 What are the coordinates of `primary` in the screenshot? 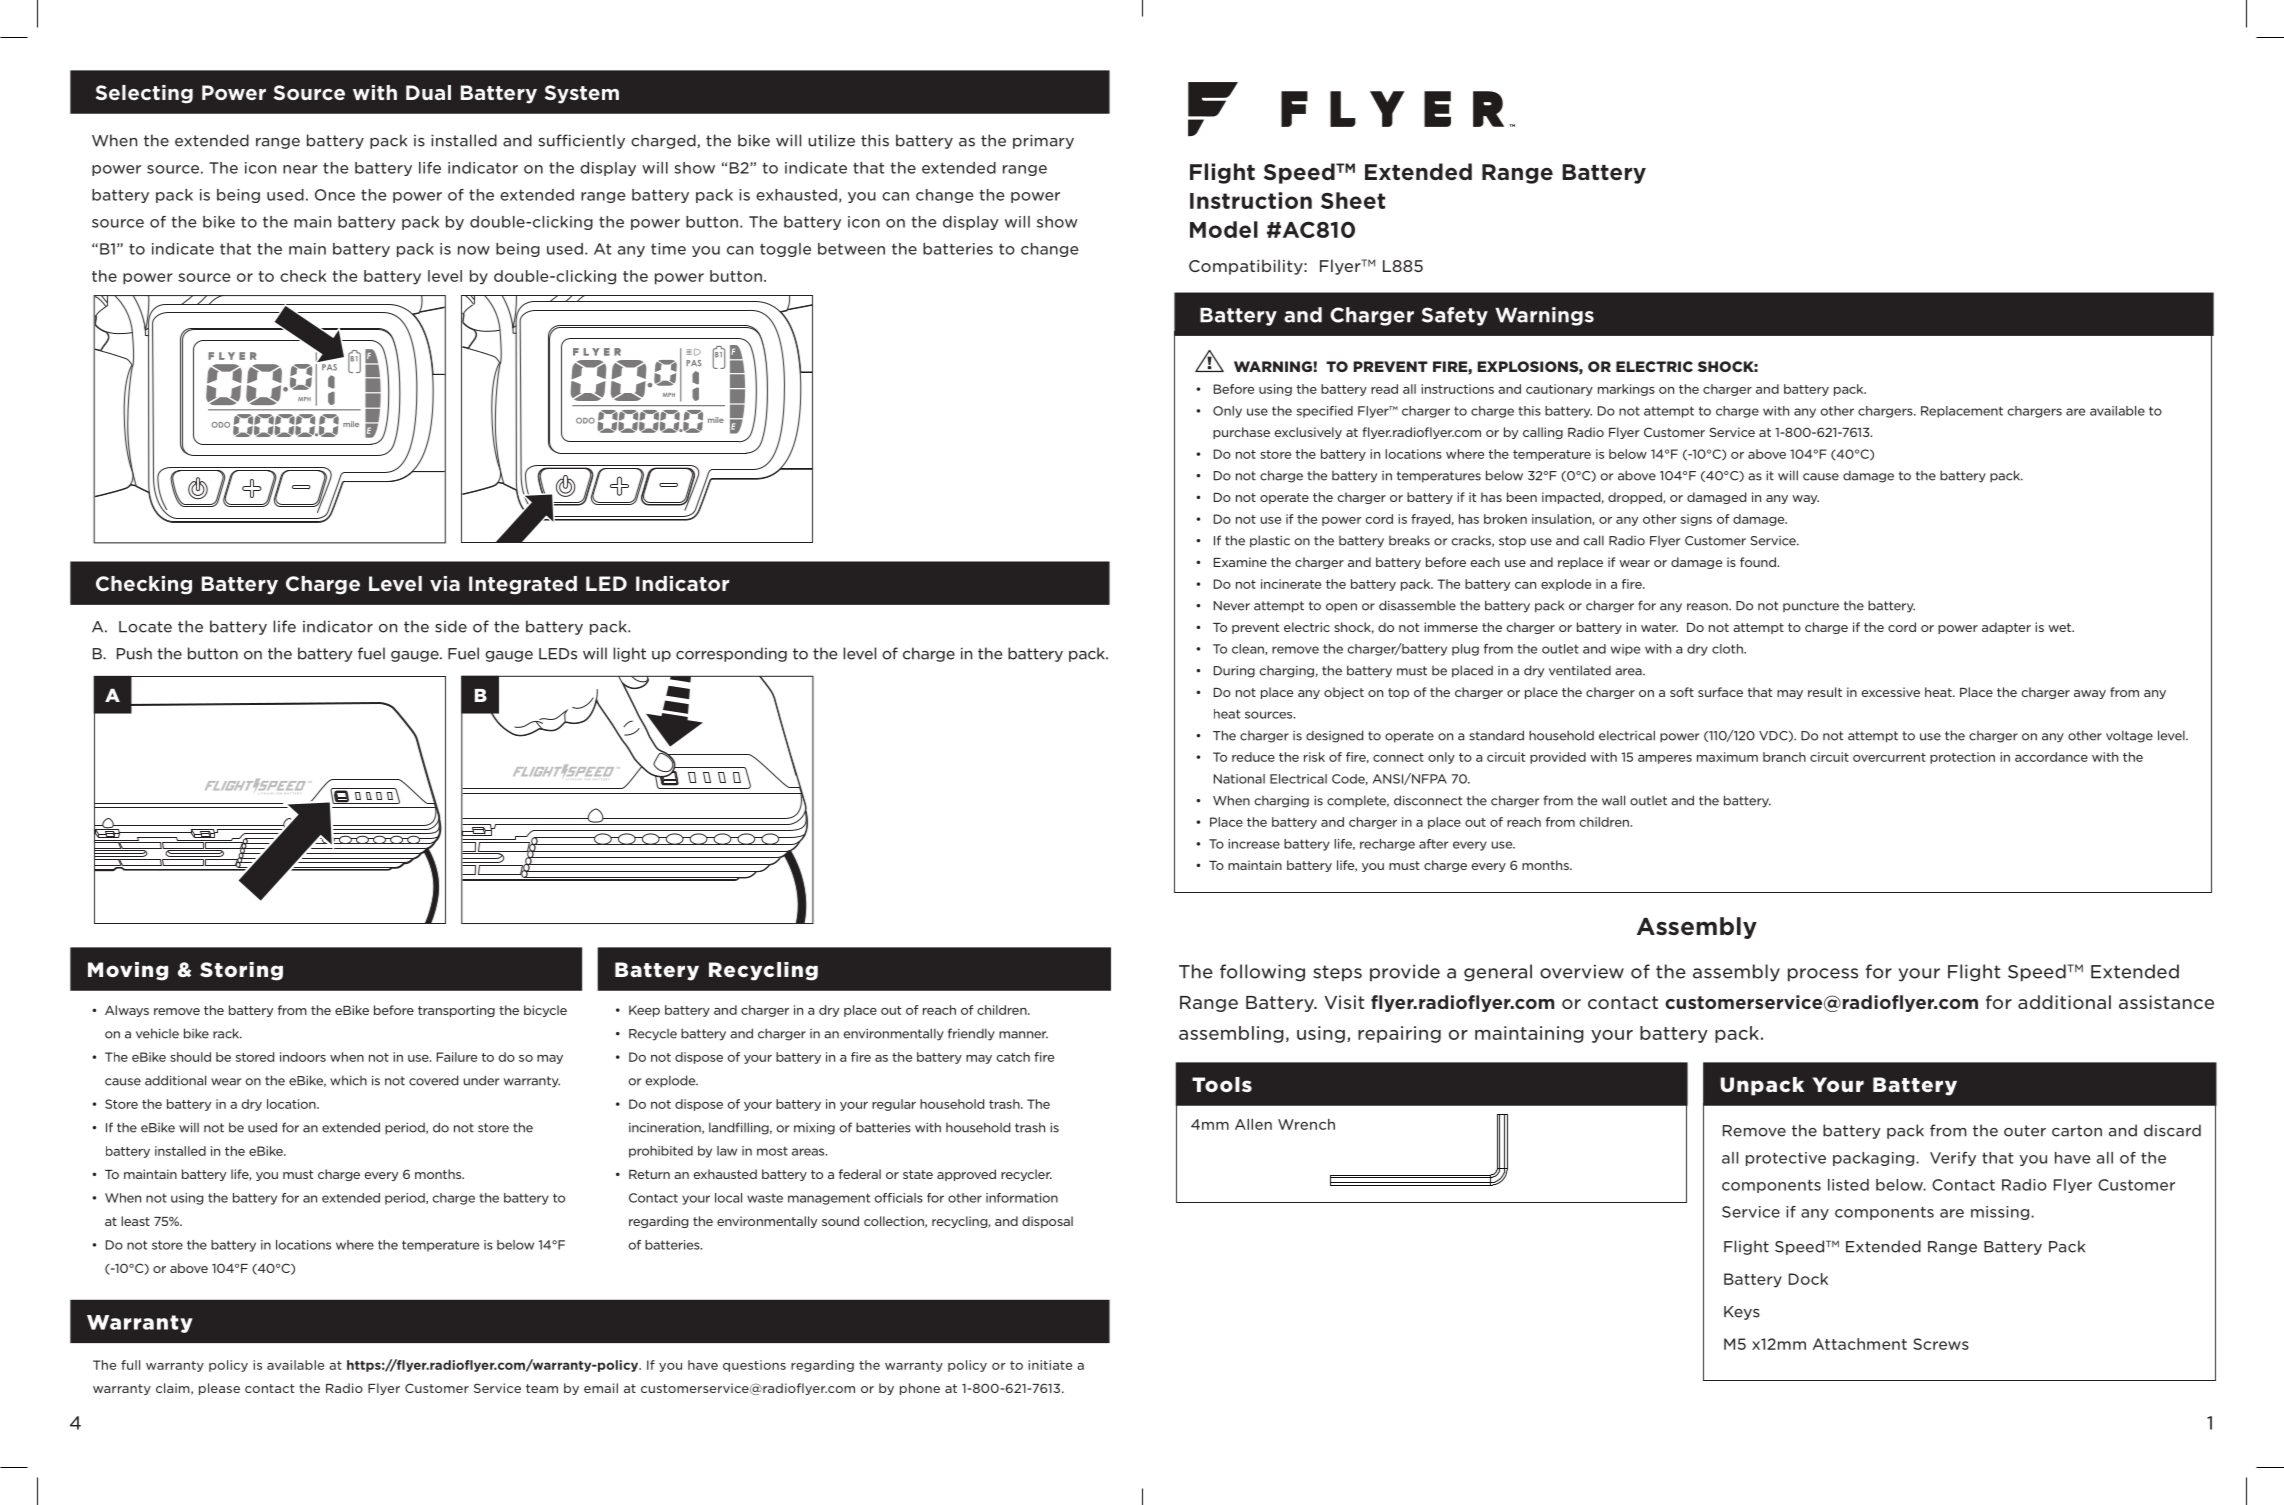 It's located at (1043, 142).
